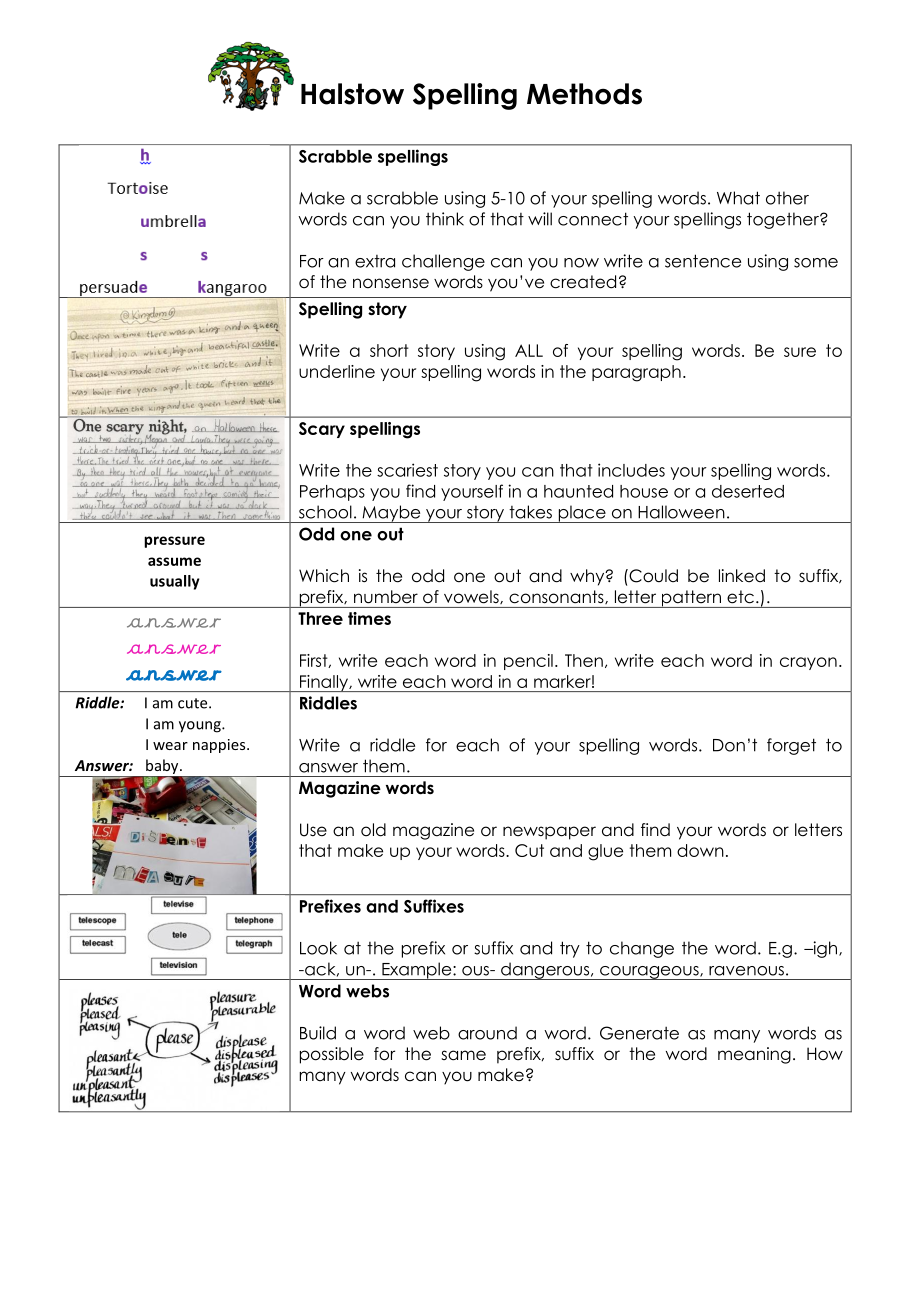 The image size is (924, 1308). What do you see at coordinates (220, 746) in the screenshot?
I see `nappies` at bounding box center [220, 746].
